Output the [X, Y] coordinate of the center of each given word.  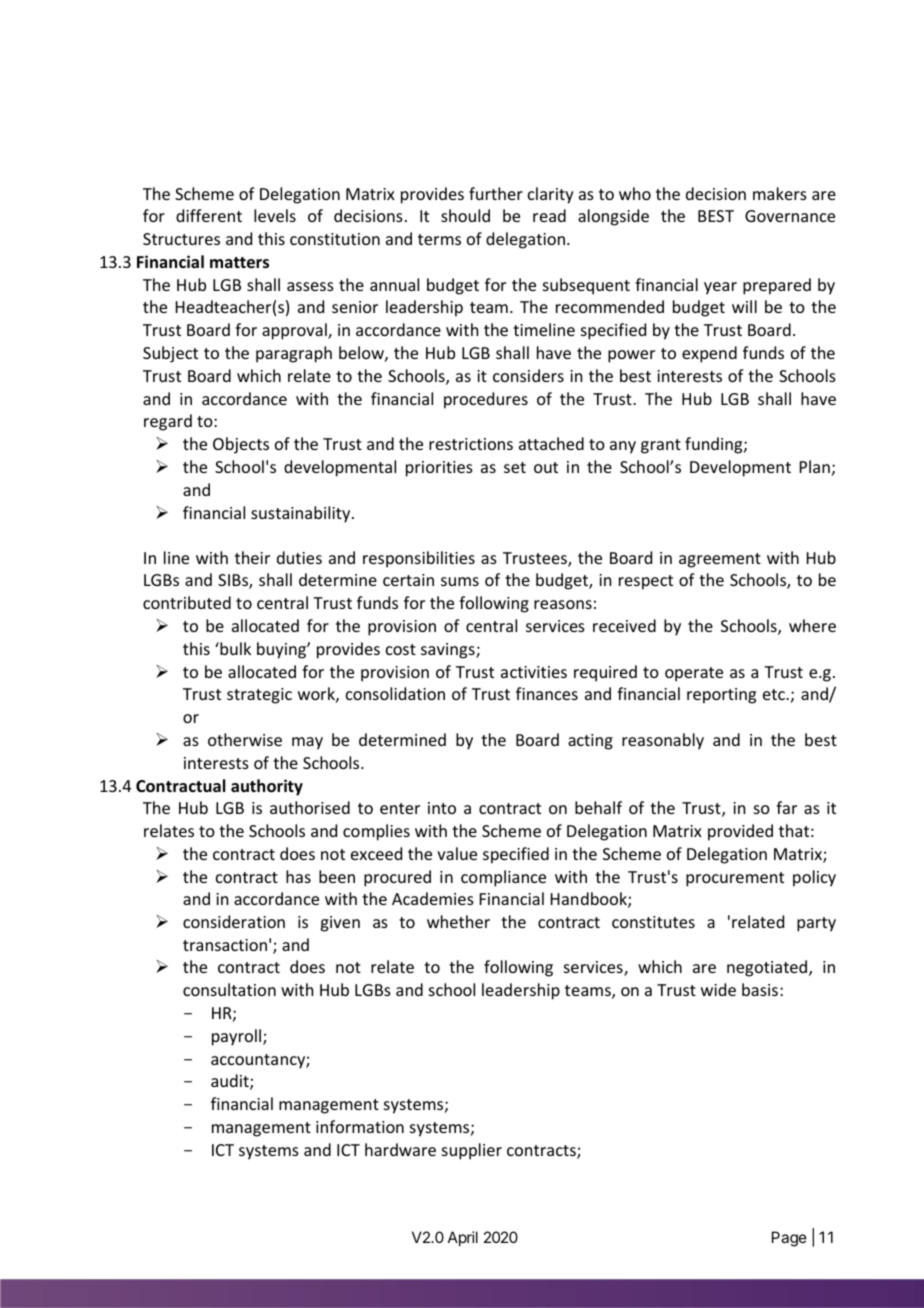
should [465, 215]
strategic [259, 696]
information [360, 1126]
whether [458, 921]
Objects [241, 445]
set [515, 467]
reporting [721, 696]
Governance [790, 216]
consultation [229, 989]
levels [275, 215]
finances [547, 693]
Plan [815, 466]
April [463, 1238]
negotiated [768, 968]
